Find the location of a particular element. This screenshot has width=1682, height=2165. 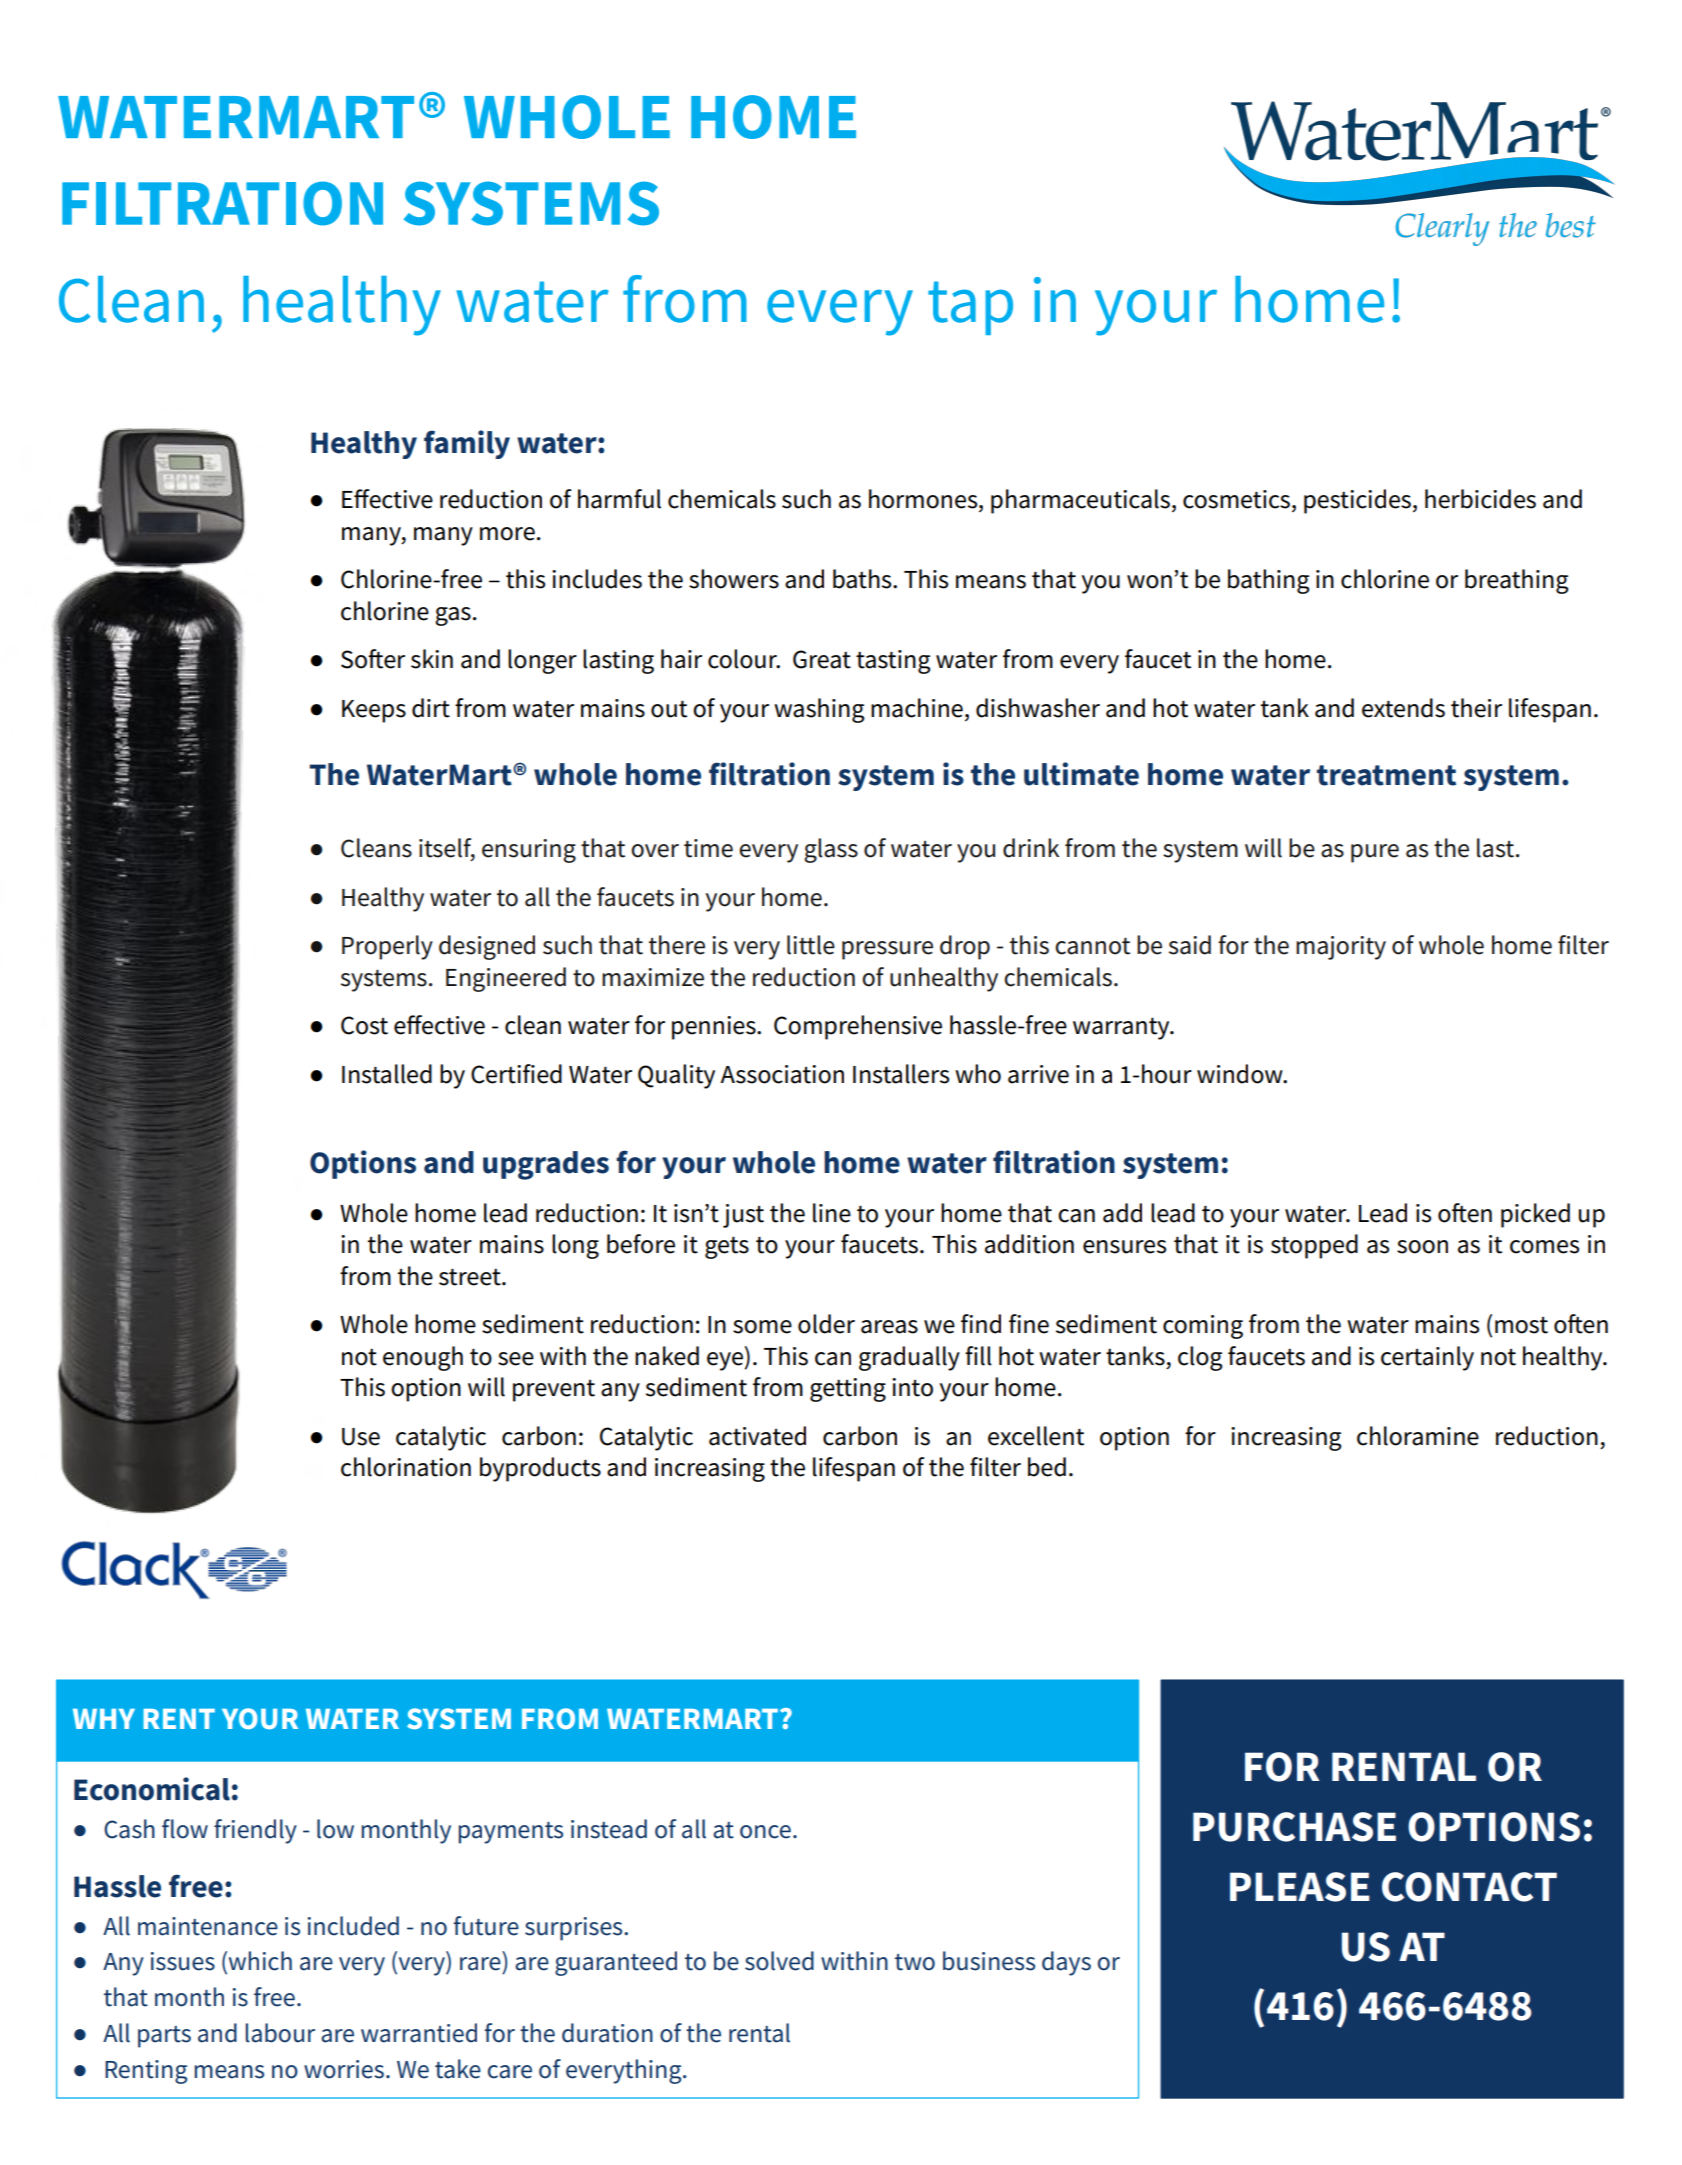

herbicides is located at coordinates (1480, 499).
